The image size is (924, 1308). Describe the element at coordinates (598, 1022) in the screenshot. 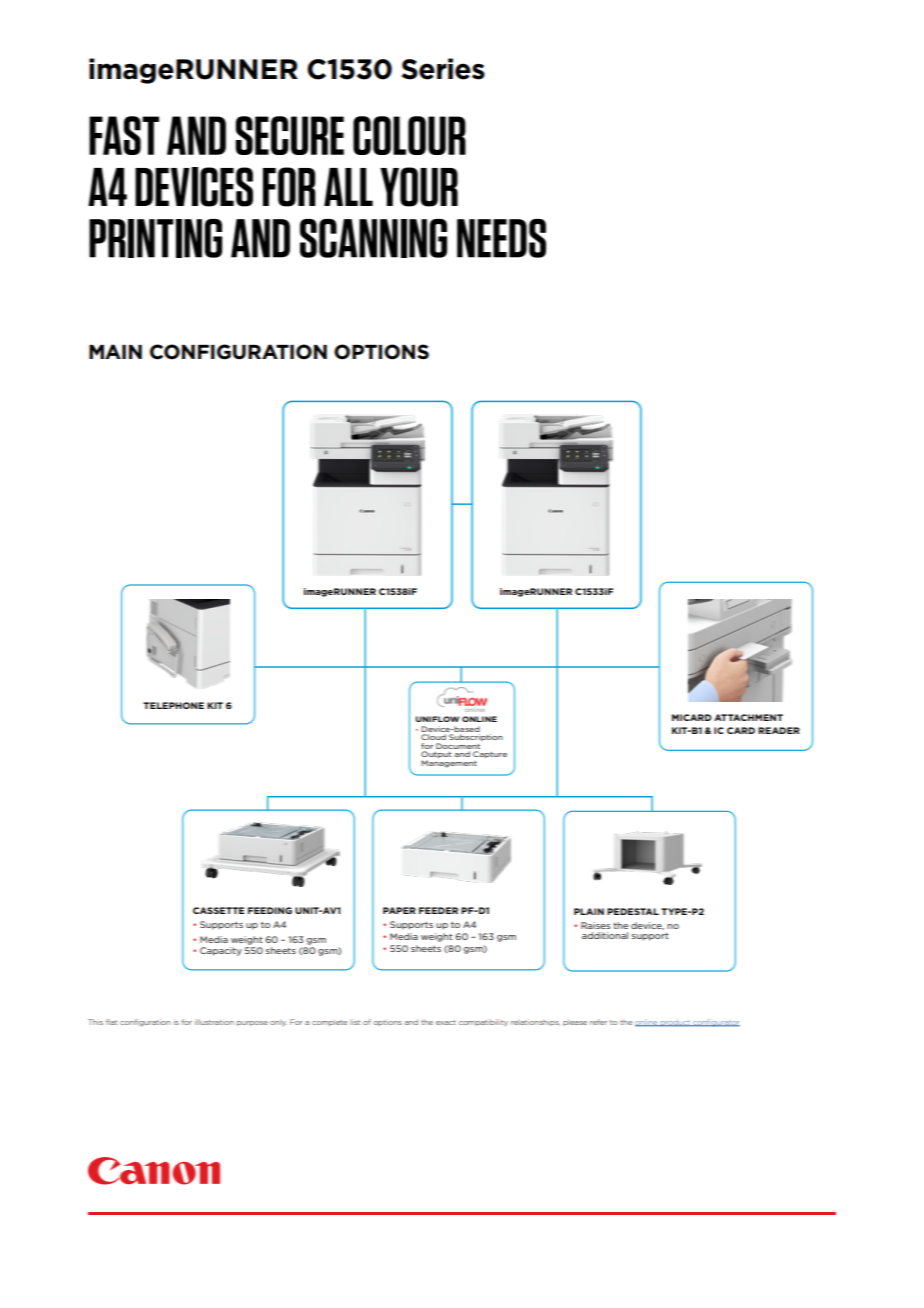

I see `refer` at that location.
